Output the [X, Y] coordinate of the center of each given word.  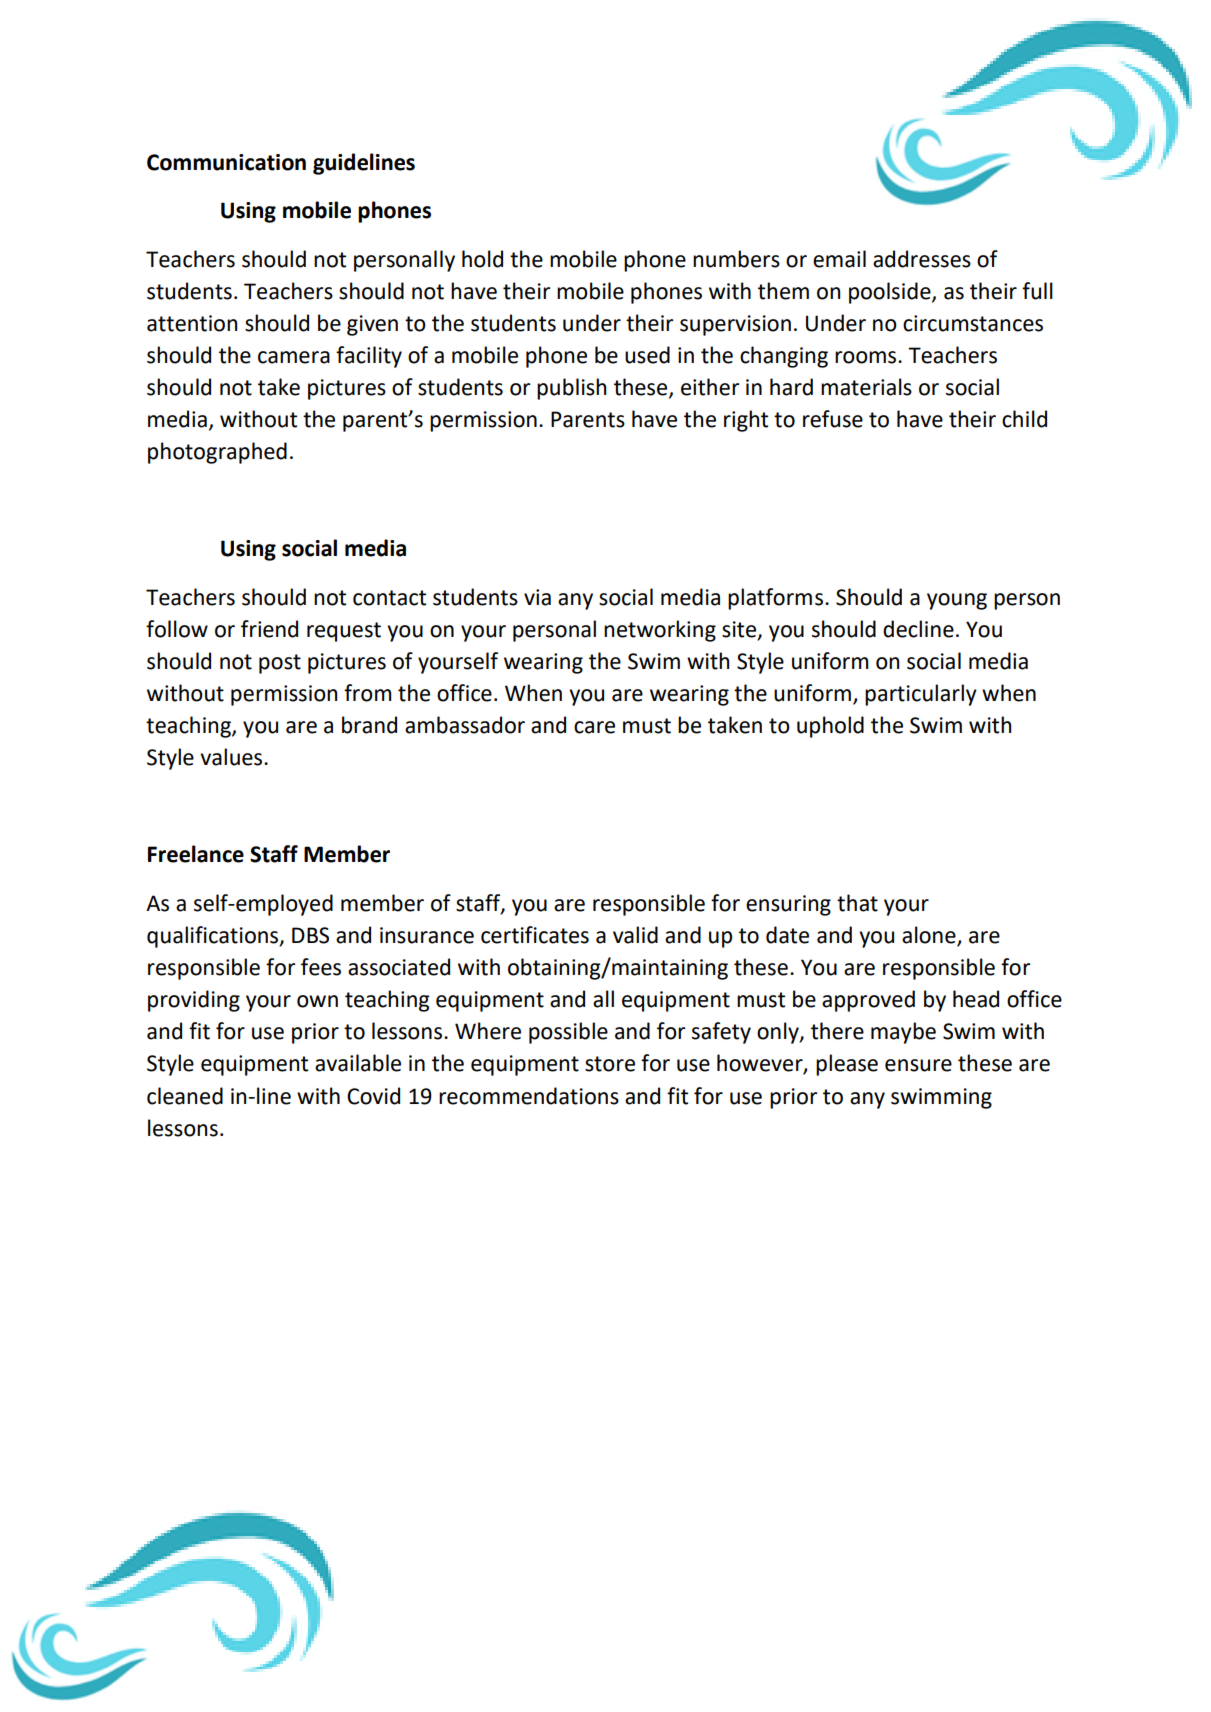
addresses [922, 259]
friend [269, 629]
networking [660, 631]
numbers [736, 259]
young [957, 601]
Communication [226, 162]
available [358, 1063]
